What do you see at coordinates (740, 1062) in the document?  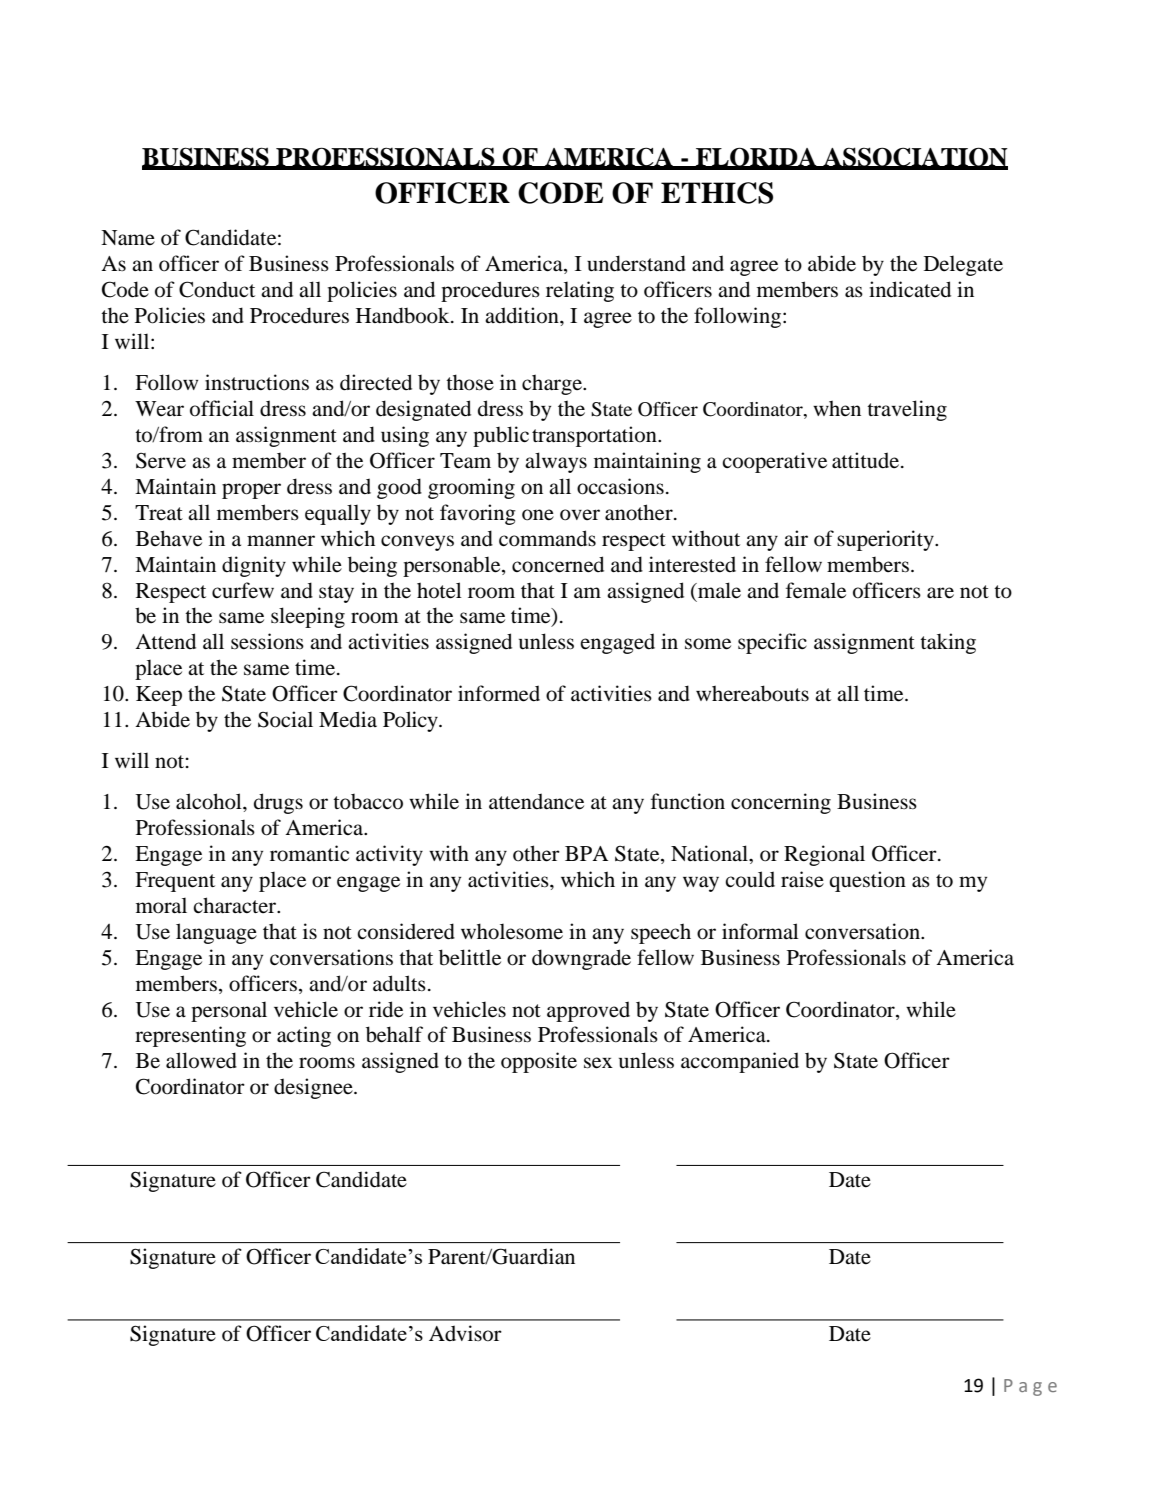 I see `accompanied` at bounding box center [740, 1062].
